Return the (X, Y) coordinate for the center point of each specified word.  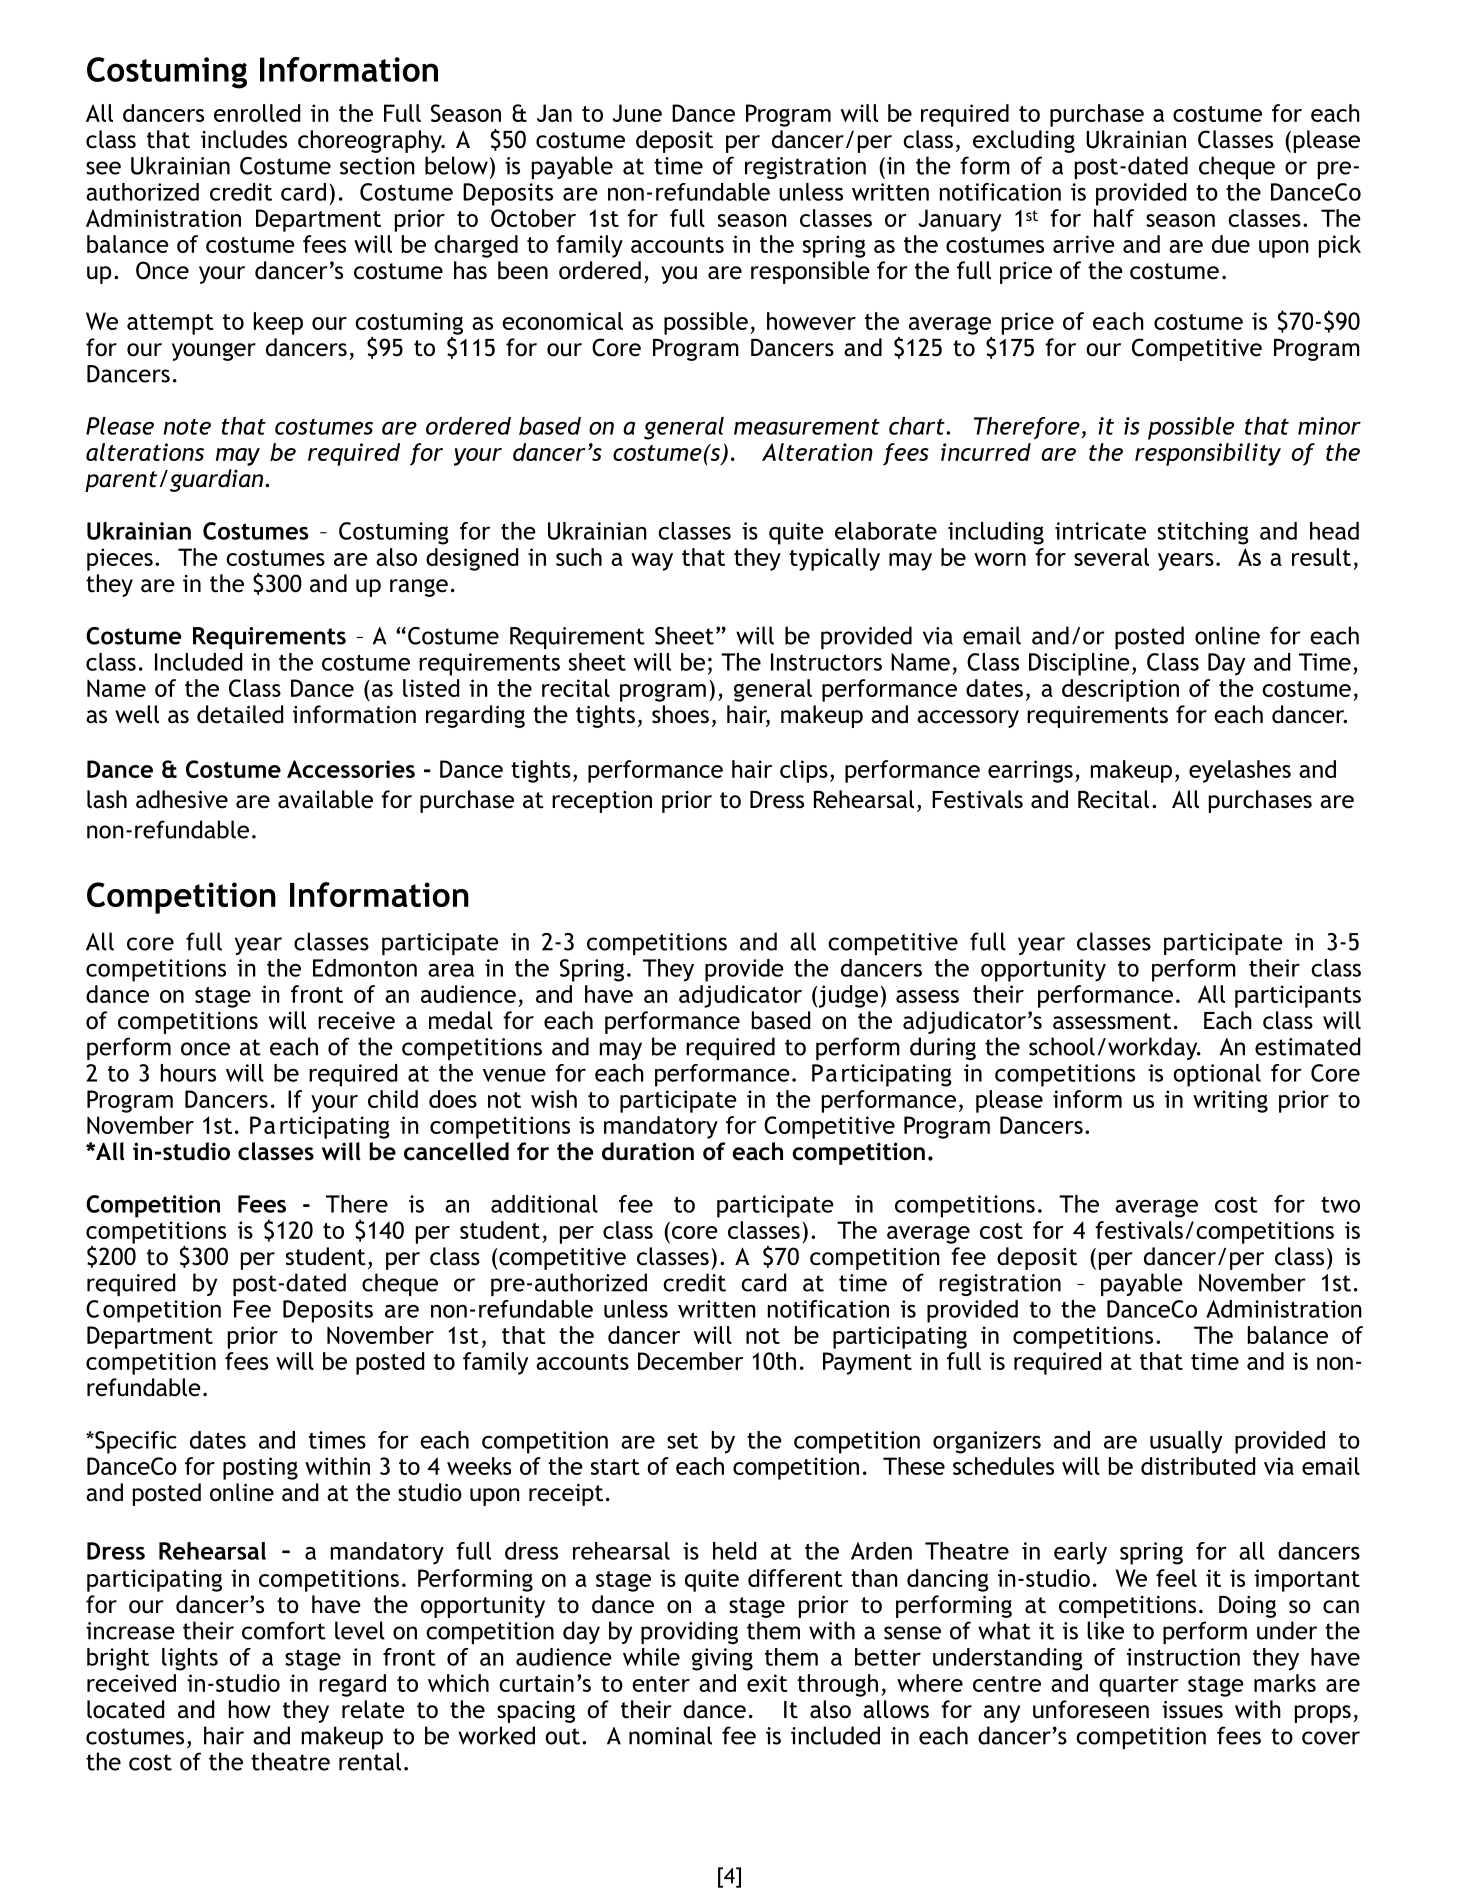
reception (602, 802)
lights (190, 1659)
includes (244, 139)
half (1114, 218)
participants (1298, 996)
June (637, 113)
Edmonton (365, 968)
